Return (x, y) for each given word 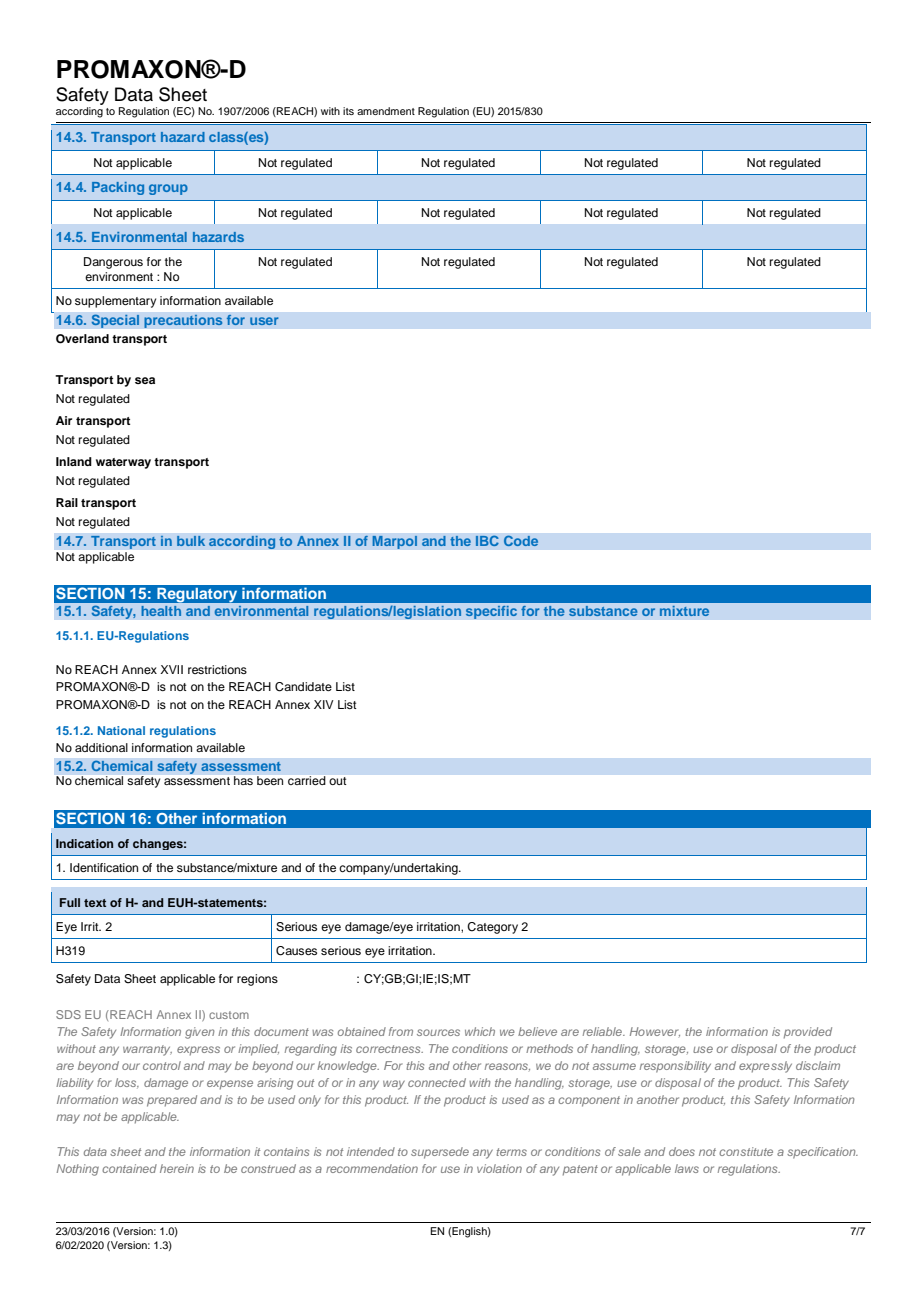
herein (177, 1168)
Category (492, 928)
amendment (386, 111)
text (95, 903)
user (264, 321)
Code (521, 541)
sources (438, 1032)
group (168, 189)
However (655, 1032)
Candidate (303, 687)
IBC (487, 541)
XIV (324, 704)
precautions (183, 321)
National (121, 730)
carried (306, 780)
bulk (191, 541)
